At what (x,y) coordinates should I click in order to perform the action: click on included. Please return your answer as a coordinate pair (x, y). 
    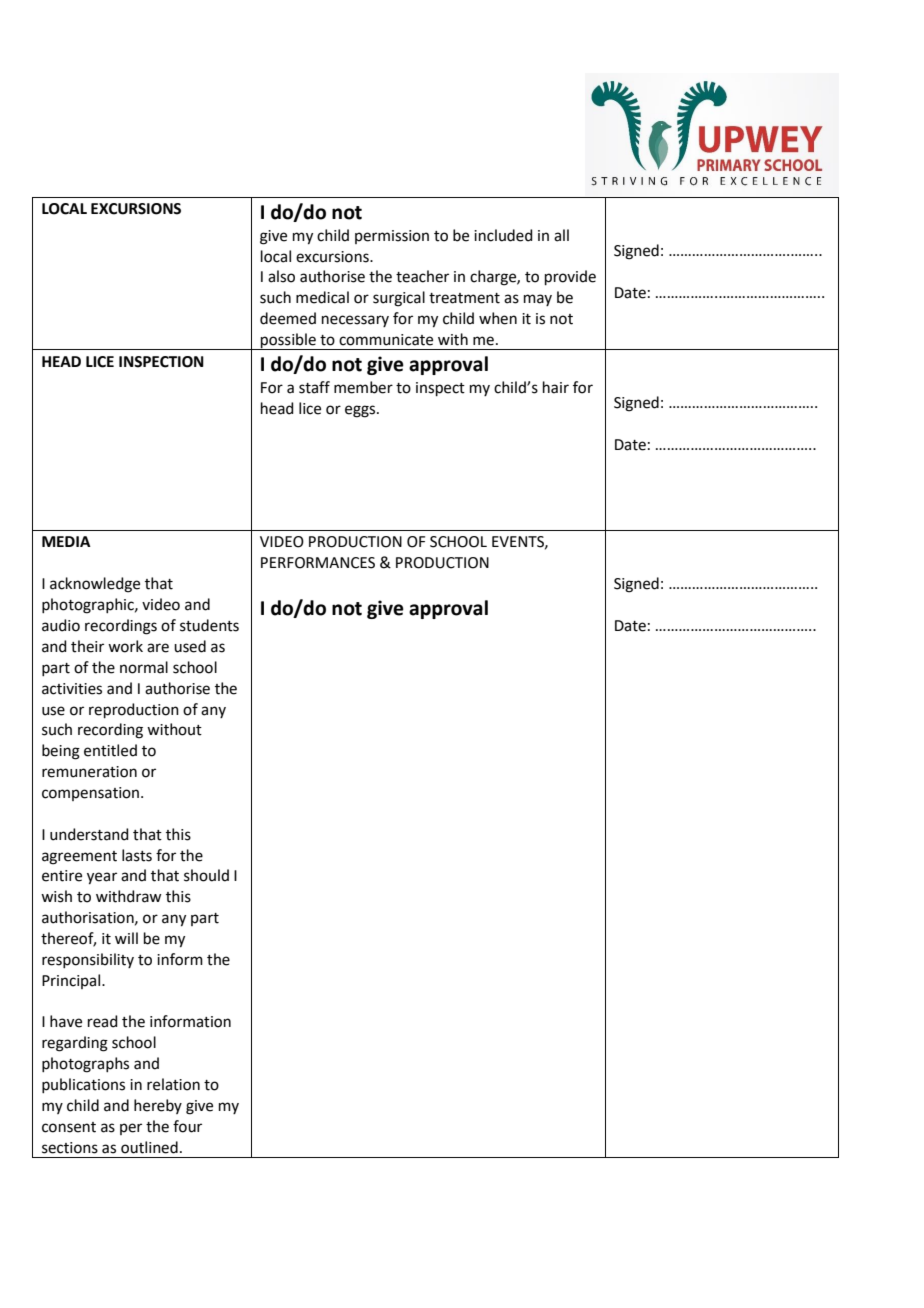
    Looking at the image, I should click on (503, 235).
